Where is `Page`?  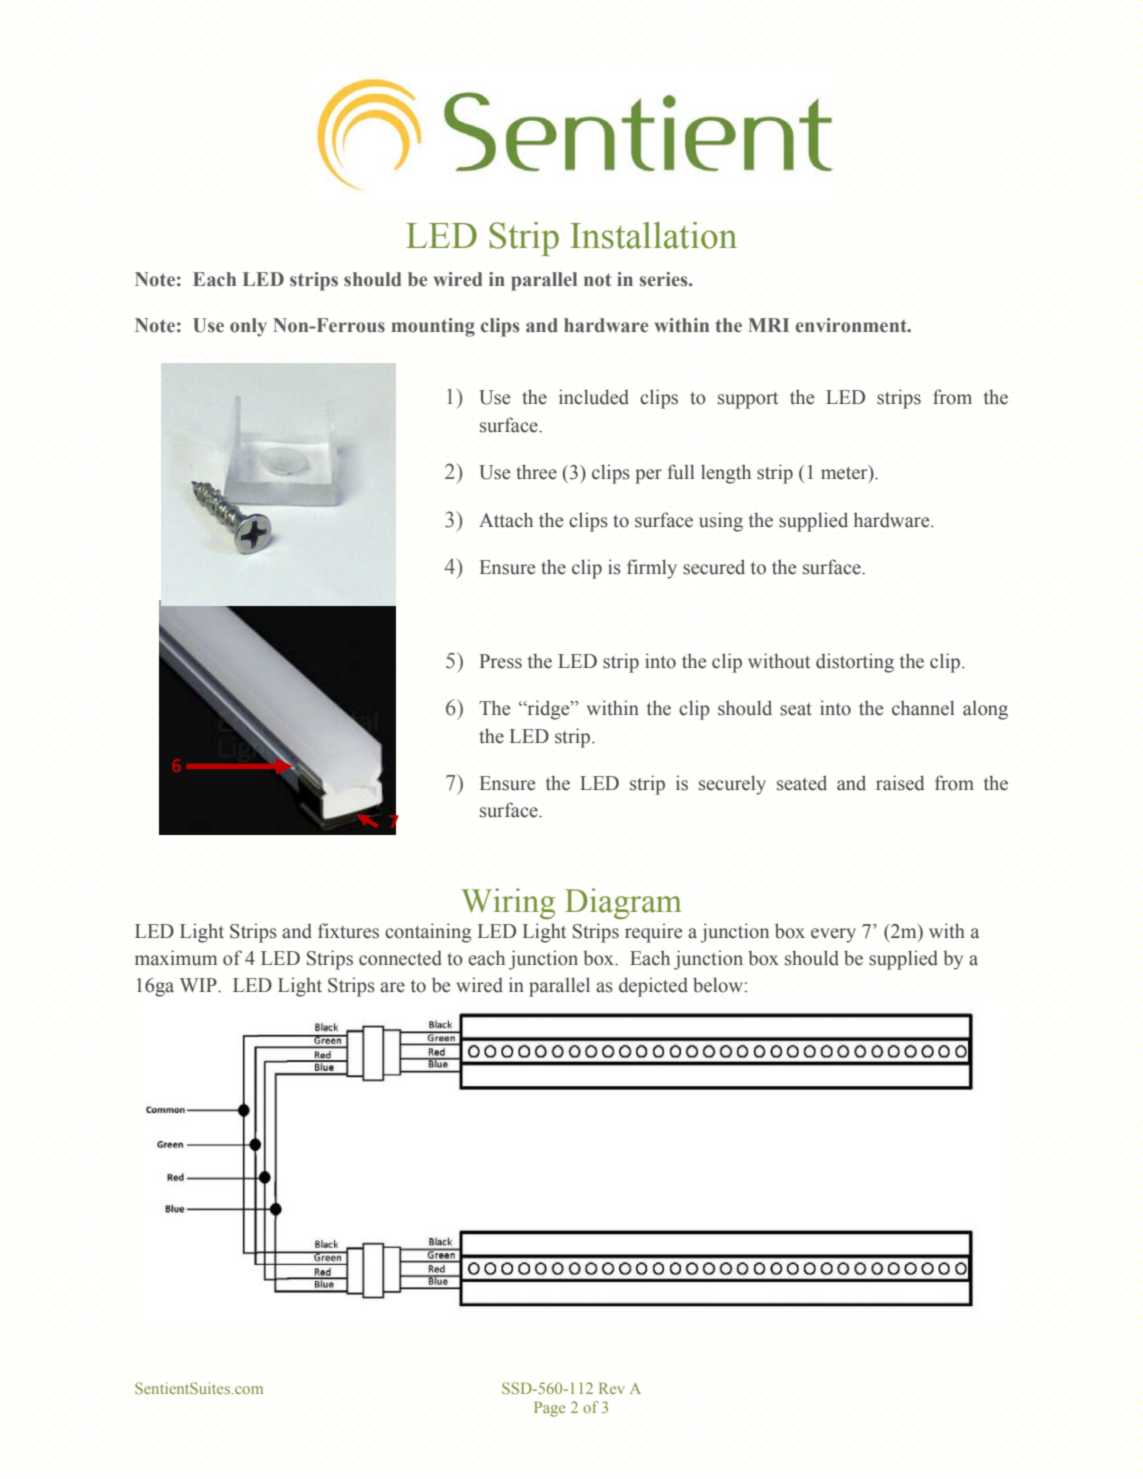
Page is located at coordinates (549, 1409).
